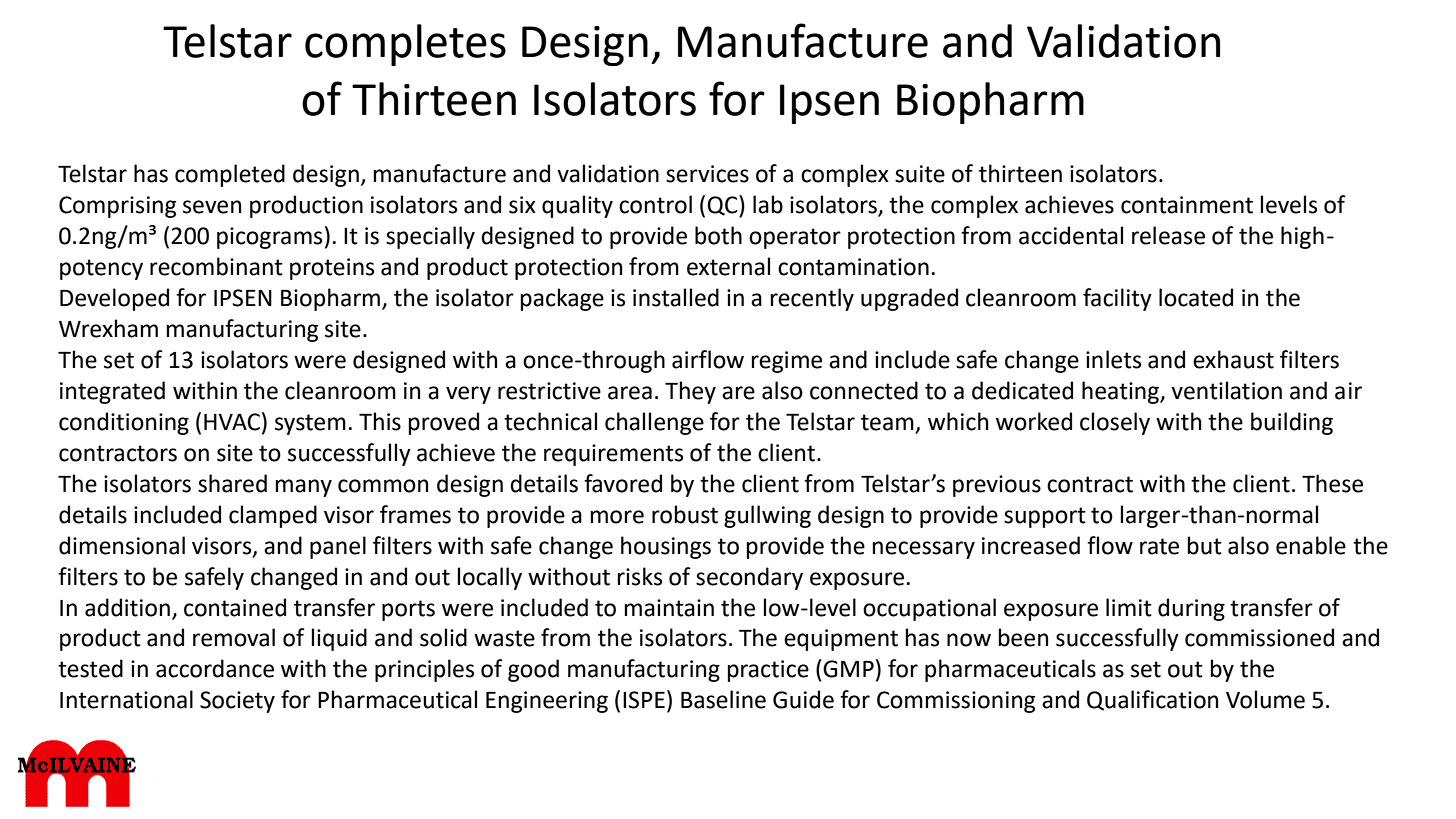 This screenshot has width=1456, height=819. I want to click on shared, so click(232, 483).
